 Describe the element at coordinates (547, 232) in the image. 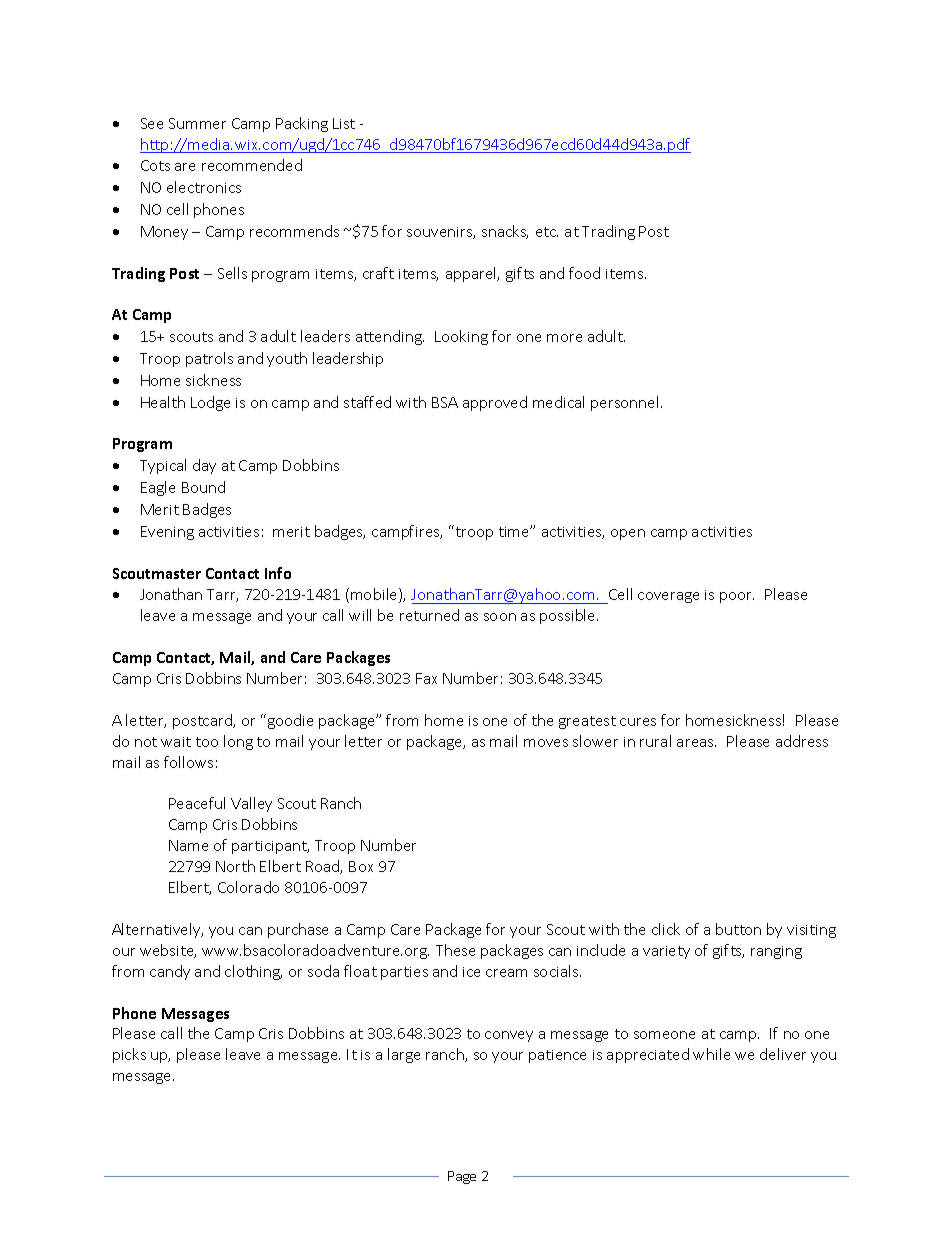

I see `etc` at that location.
